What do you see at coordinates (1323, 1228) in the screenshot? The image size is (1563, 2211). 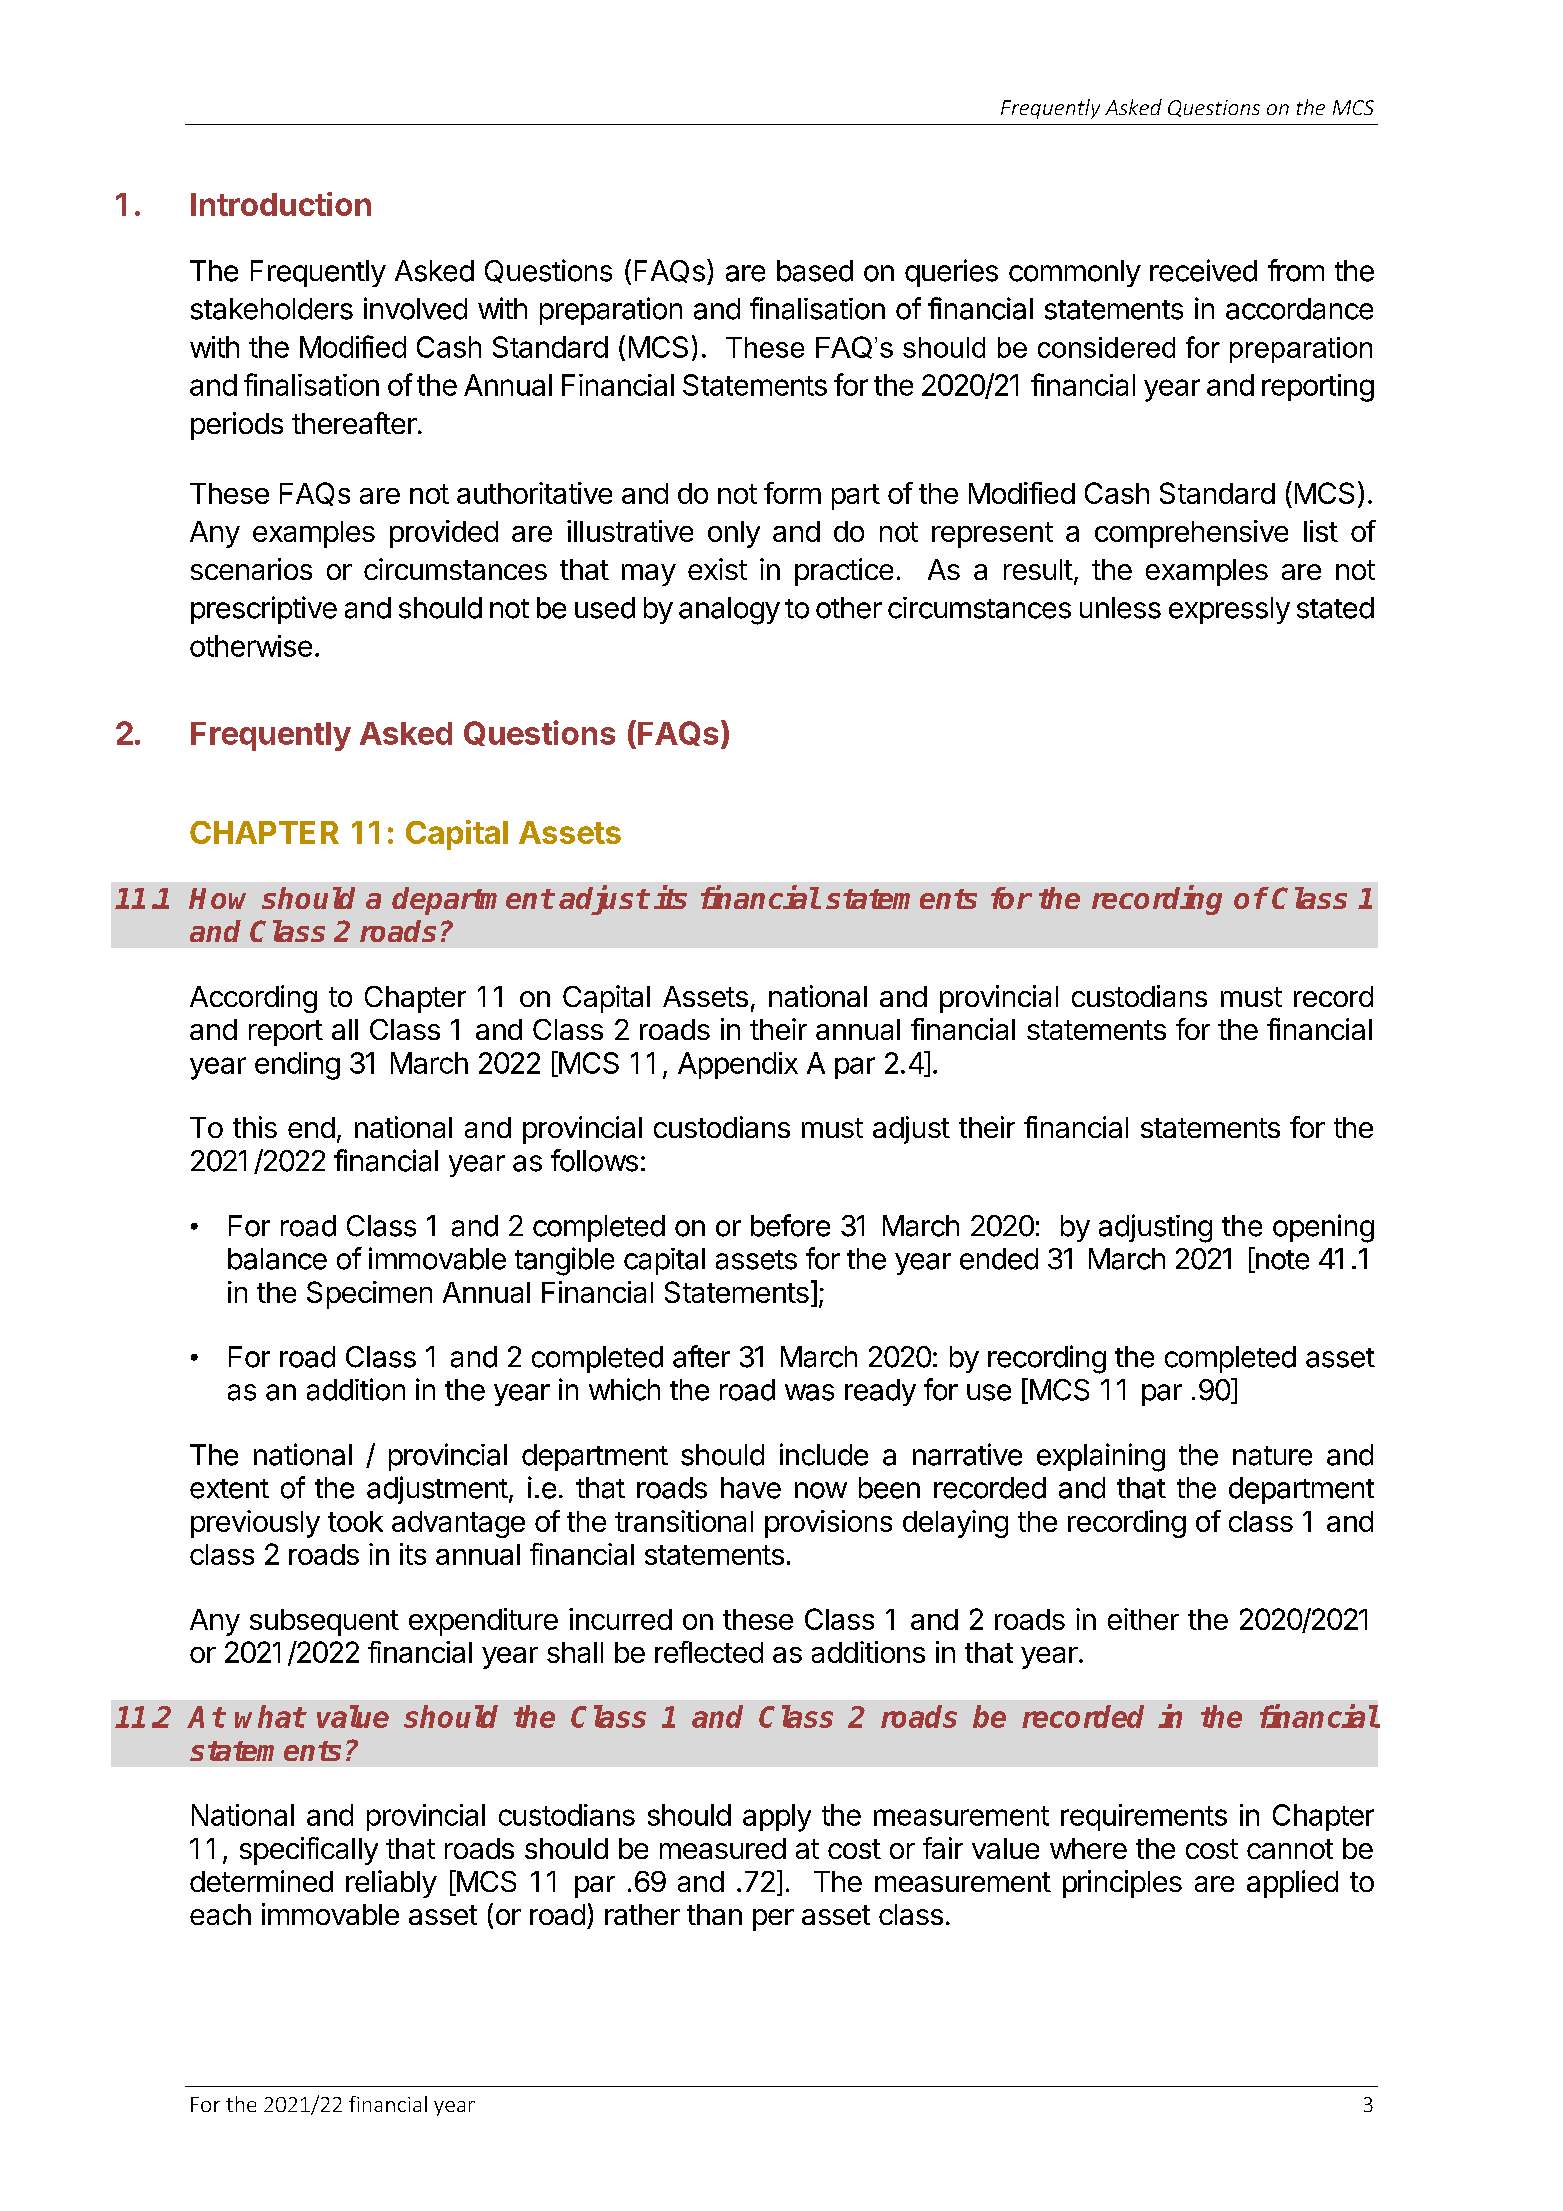 I see `opening` at bounding box center [1323, 1228].
